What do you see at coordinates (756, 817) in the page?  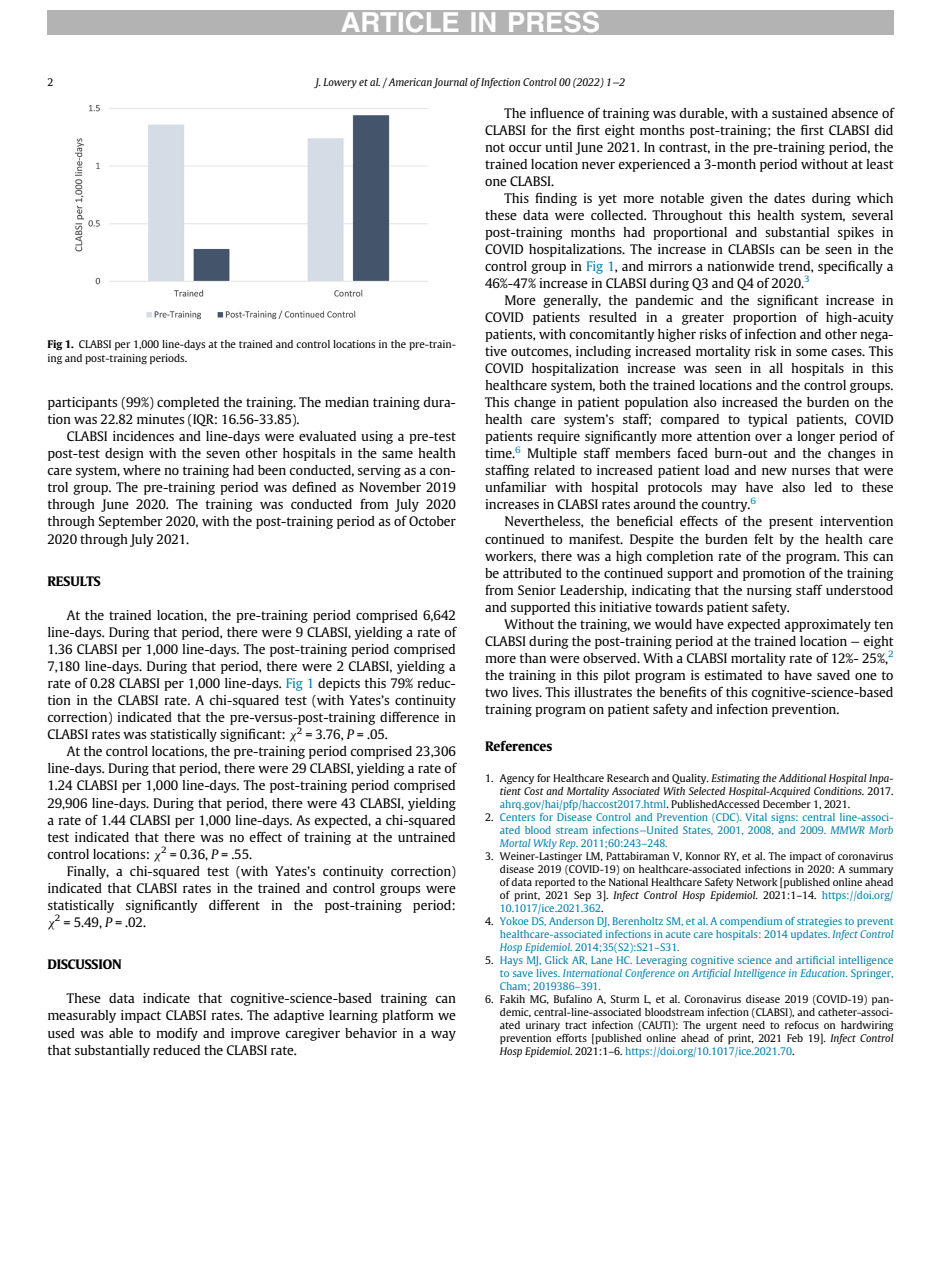 I see `Vital` at bounding box center [756, 817].
